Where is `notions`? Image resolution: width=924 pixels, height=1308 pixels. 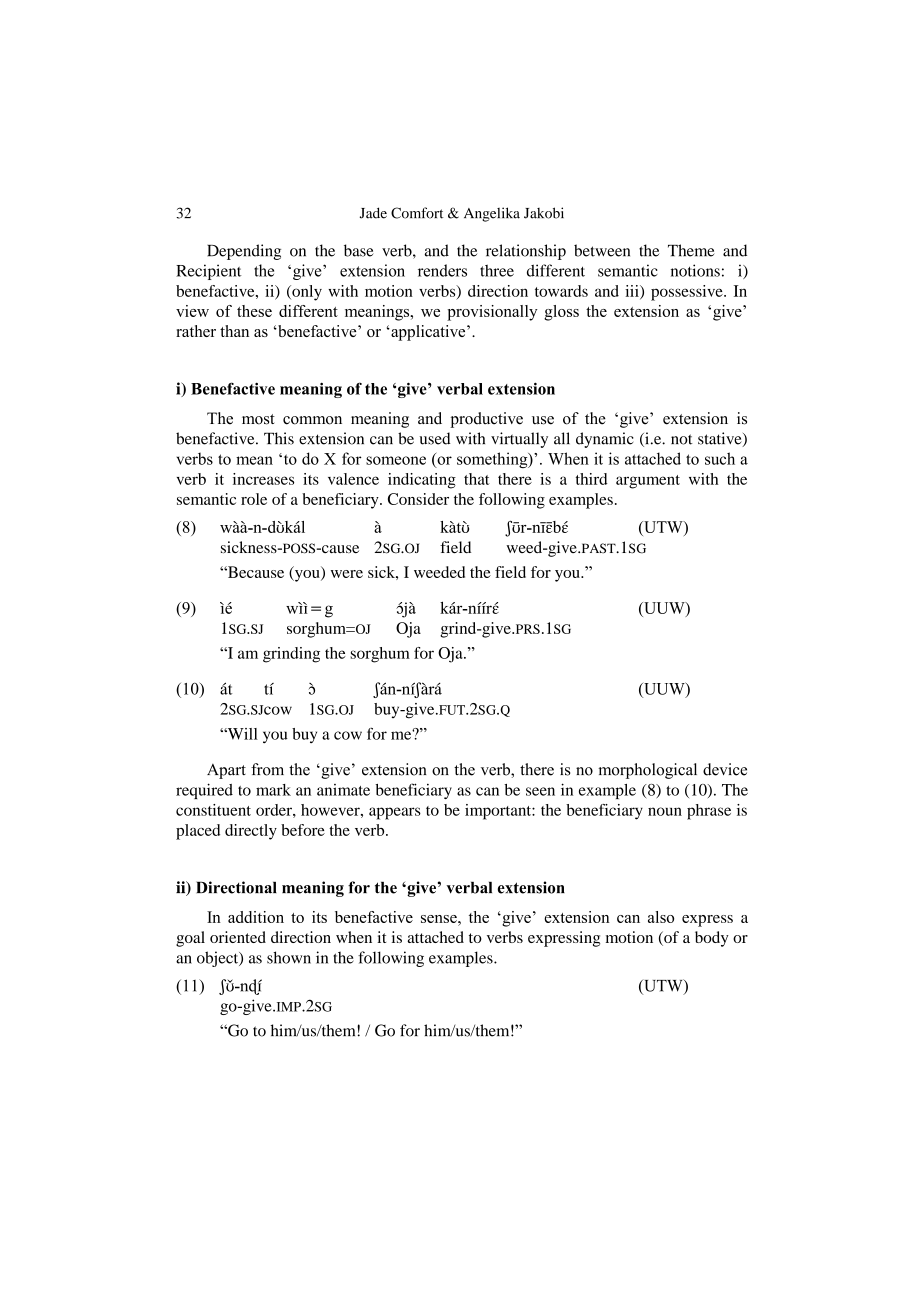
notions is located at coordinates (695, 270).
